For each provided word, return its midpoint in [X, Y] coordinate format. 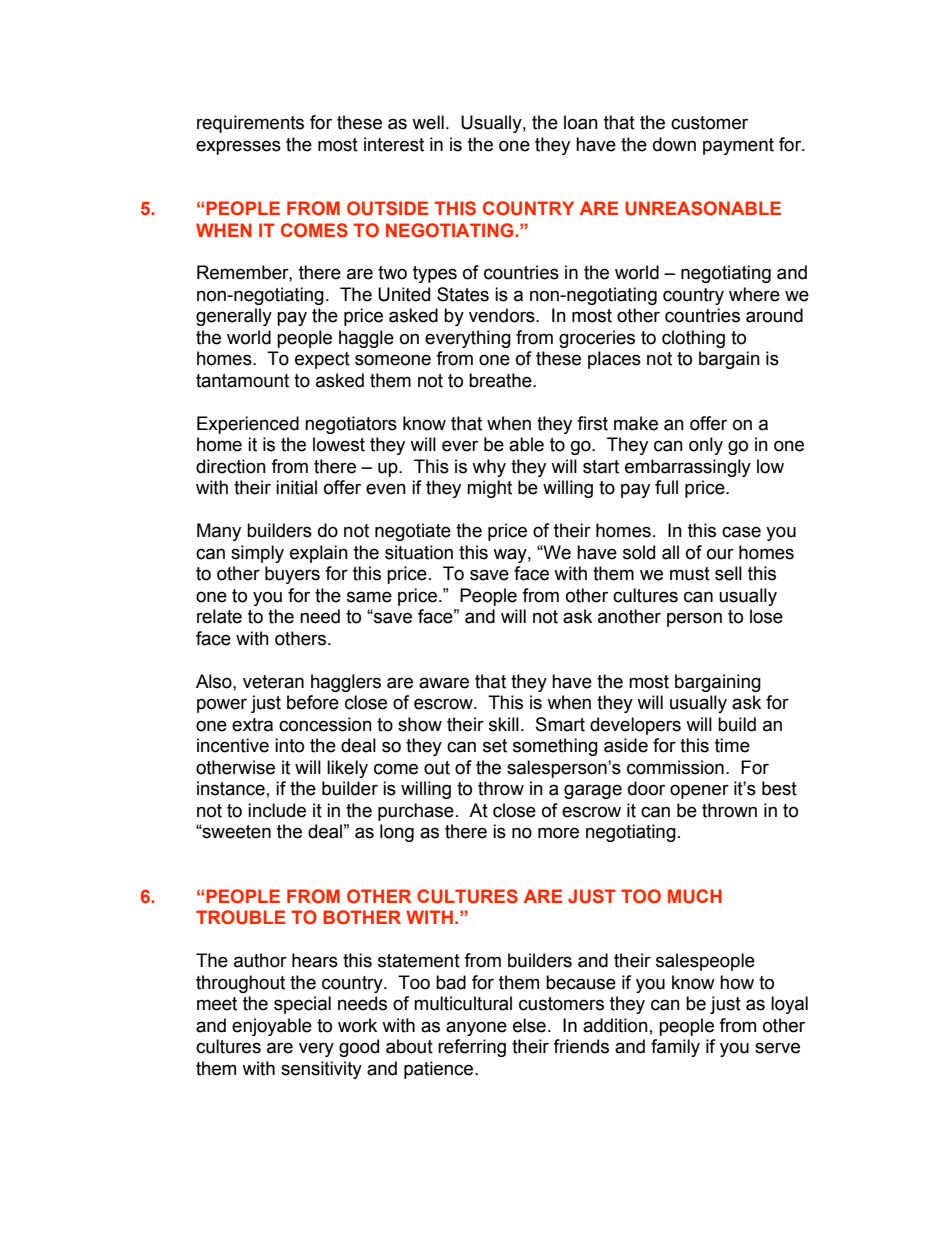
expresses [238, 147]
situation [419, 552]
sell [728, 573]
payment [738, 146]
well [428, 122]
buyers [292, 575]
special [302, 1005]
